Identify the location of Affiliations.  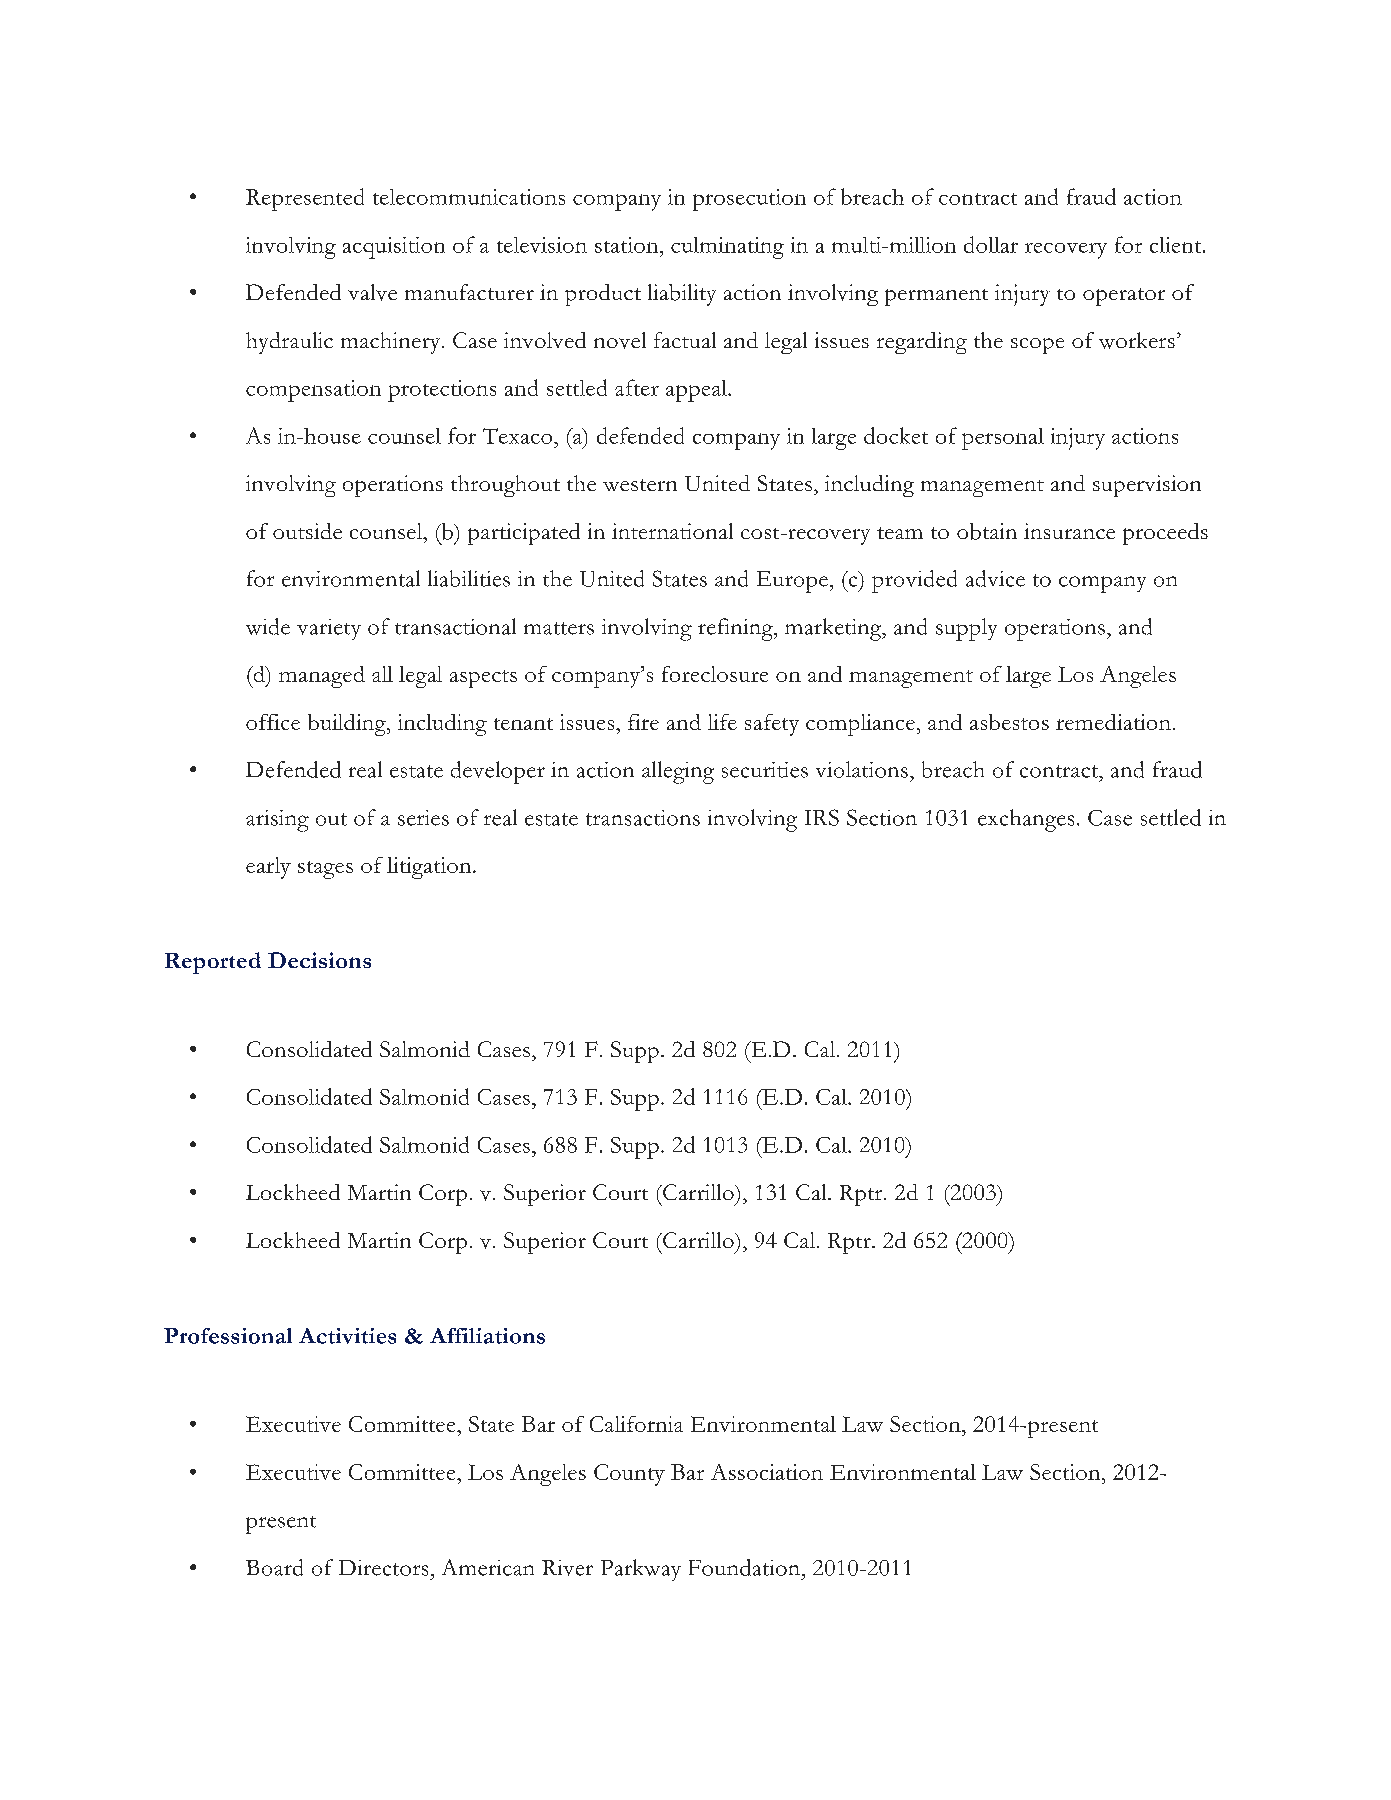
(487, 1336).
